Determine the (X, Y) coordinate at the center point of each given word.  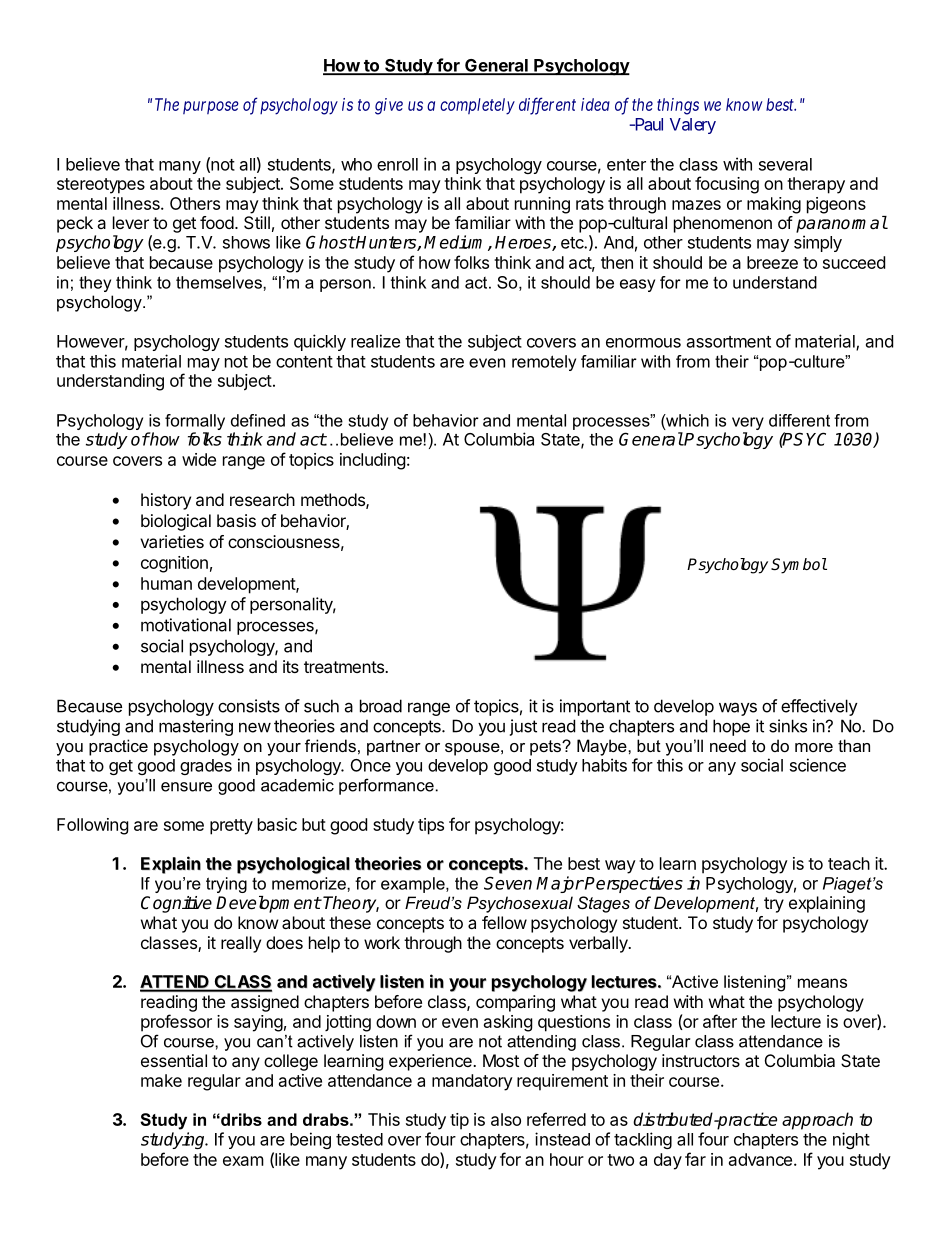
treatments (345, 667)
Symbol (799, 566)
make (161, 1080)
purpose (211, 107)
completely (477, 106)
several (785, 164)
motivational (186, 625)
